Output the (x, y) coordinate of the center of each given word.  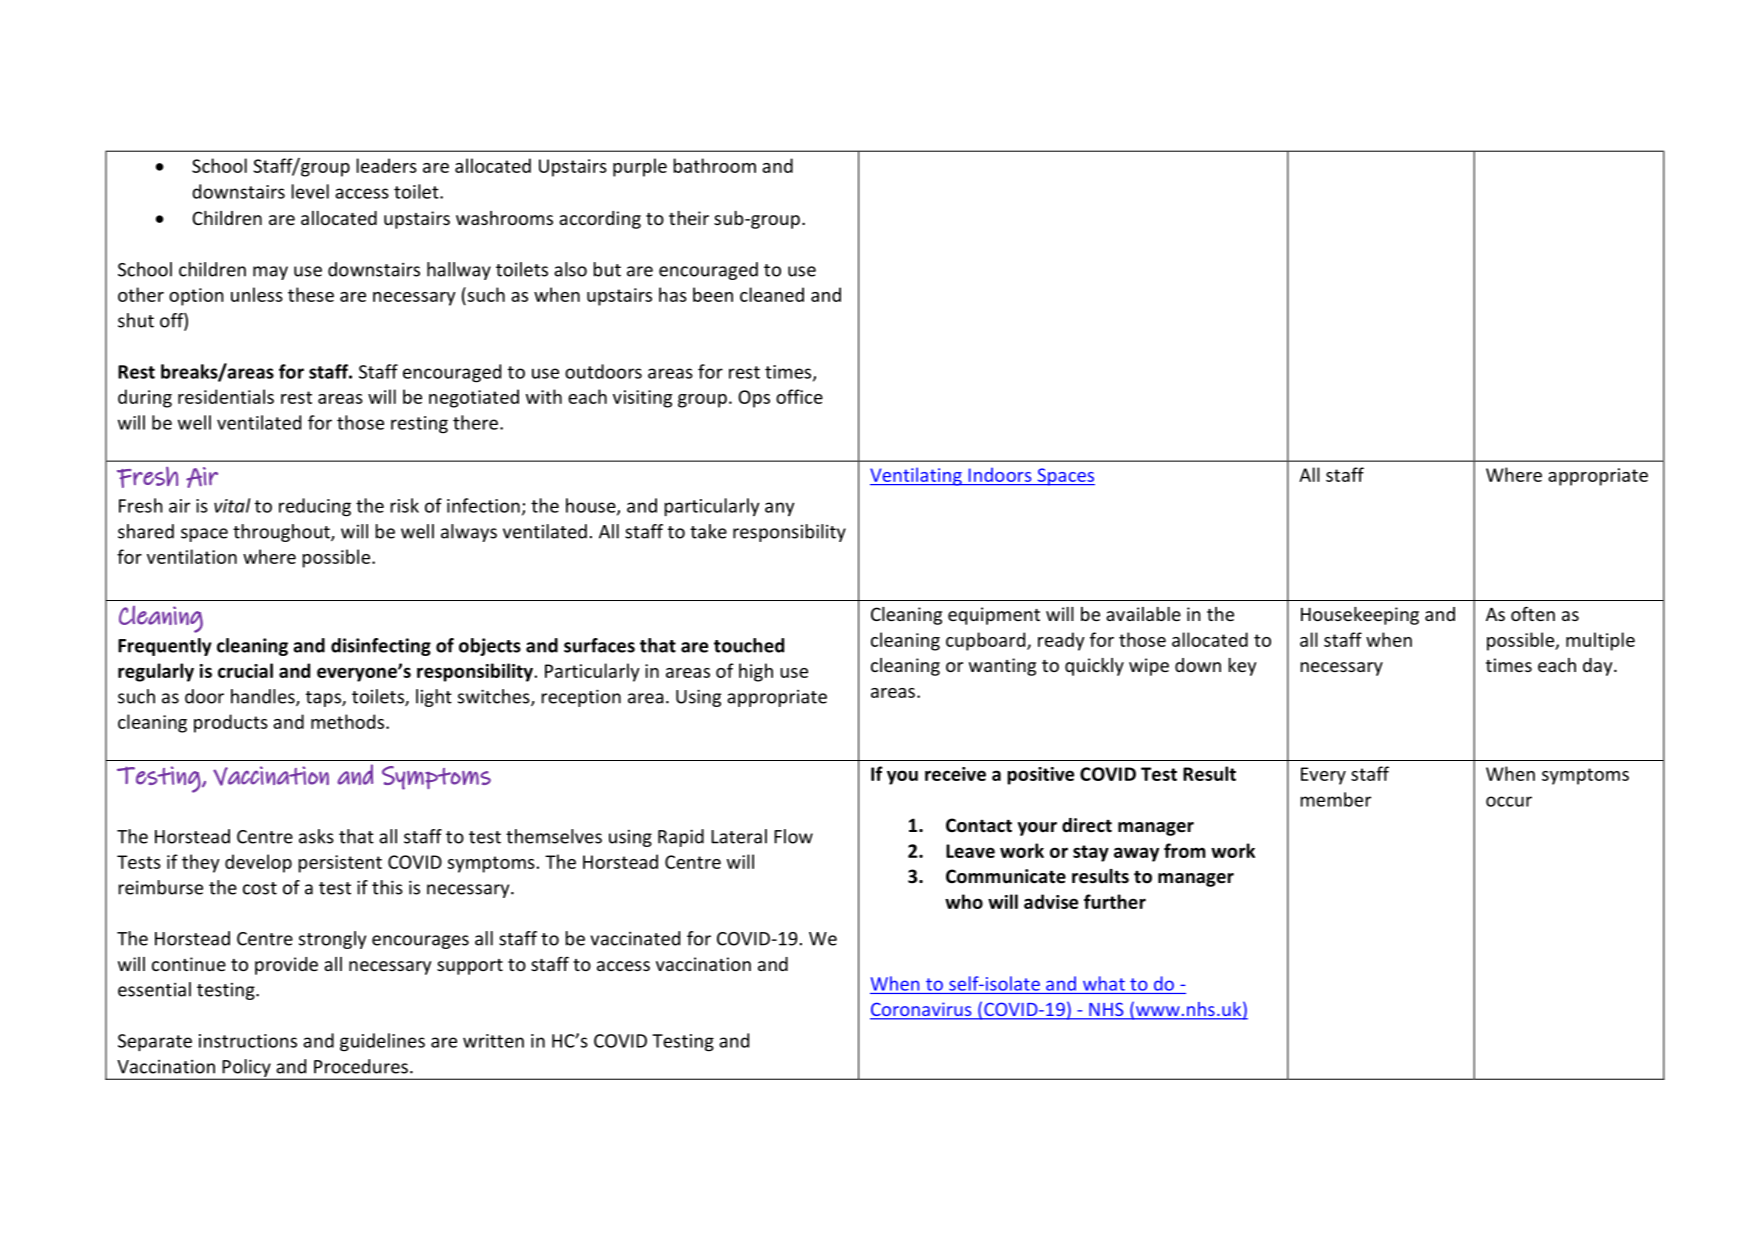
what (1104, 983)
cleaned (772, 294)
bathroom (715, 165)
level (310, 191)
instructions (248, 1041)
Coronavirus (922, 1010)
